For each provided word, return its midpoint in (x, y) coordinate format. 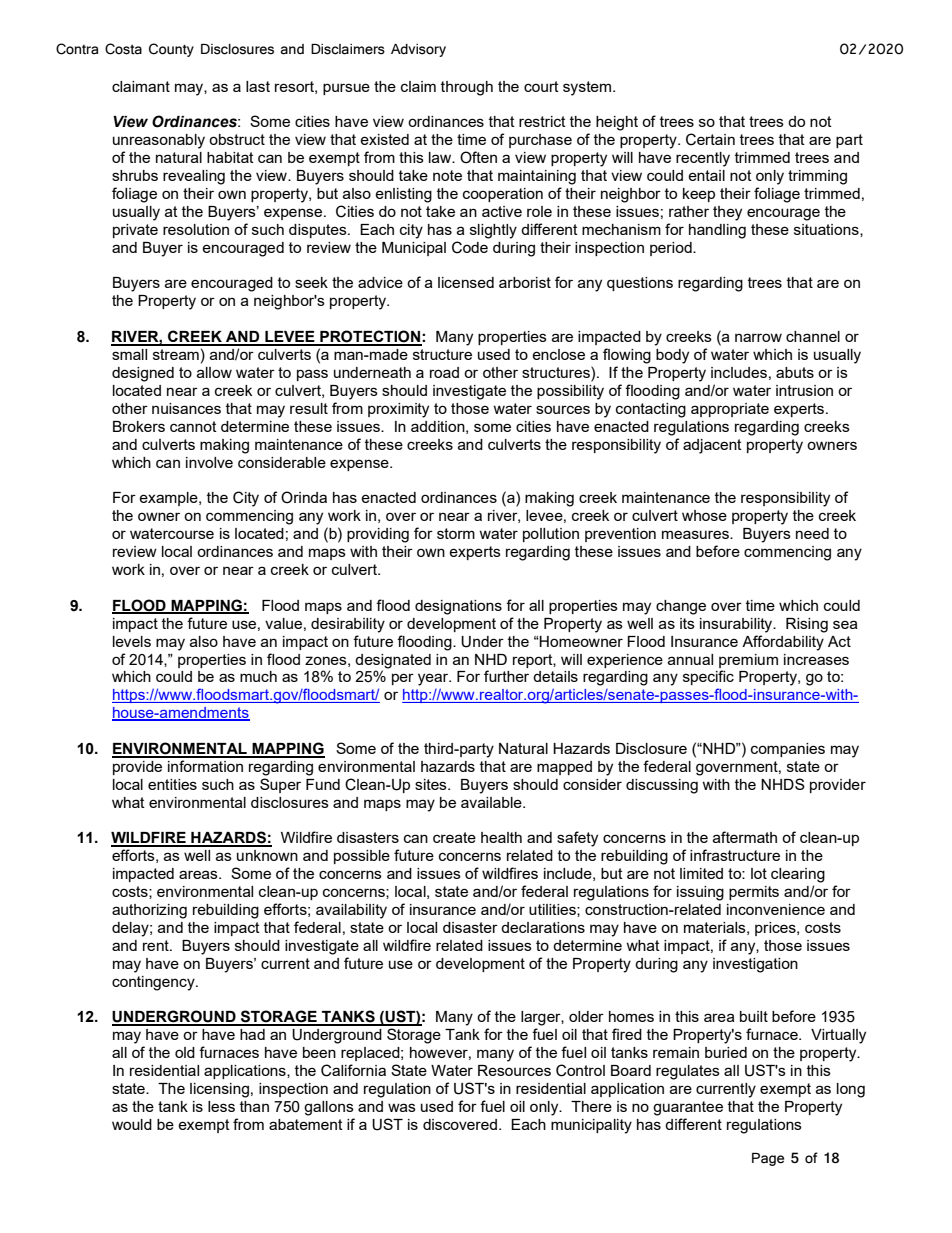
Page (768, 1159)
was (402, 1107)
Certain (710, 139)
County (171, 50)
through (467, 88)
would (132, 1124)
